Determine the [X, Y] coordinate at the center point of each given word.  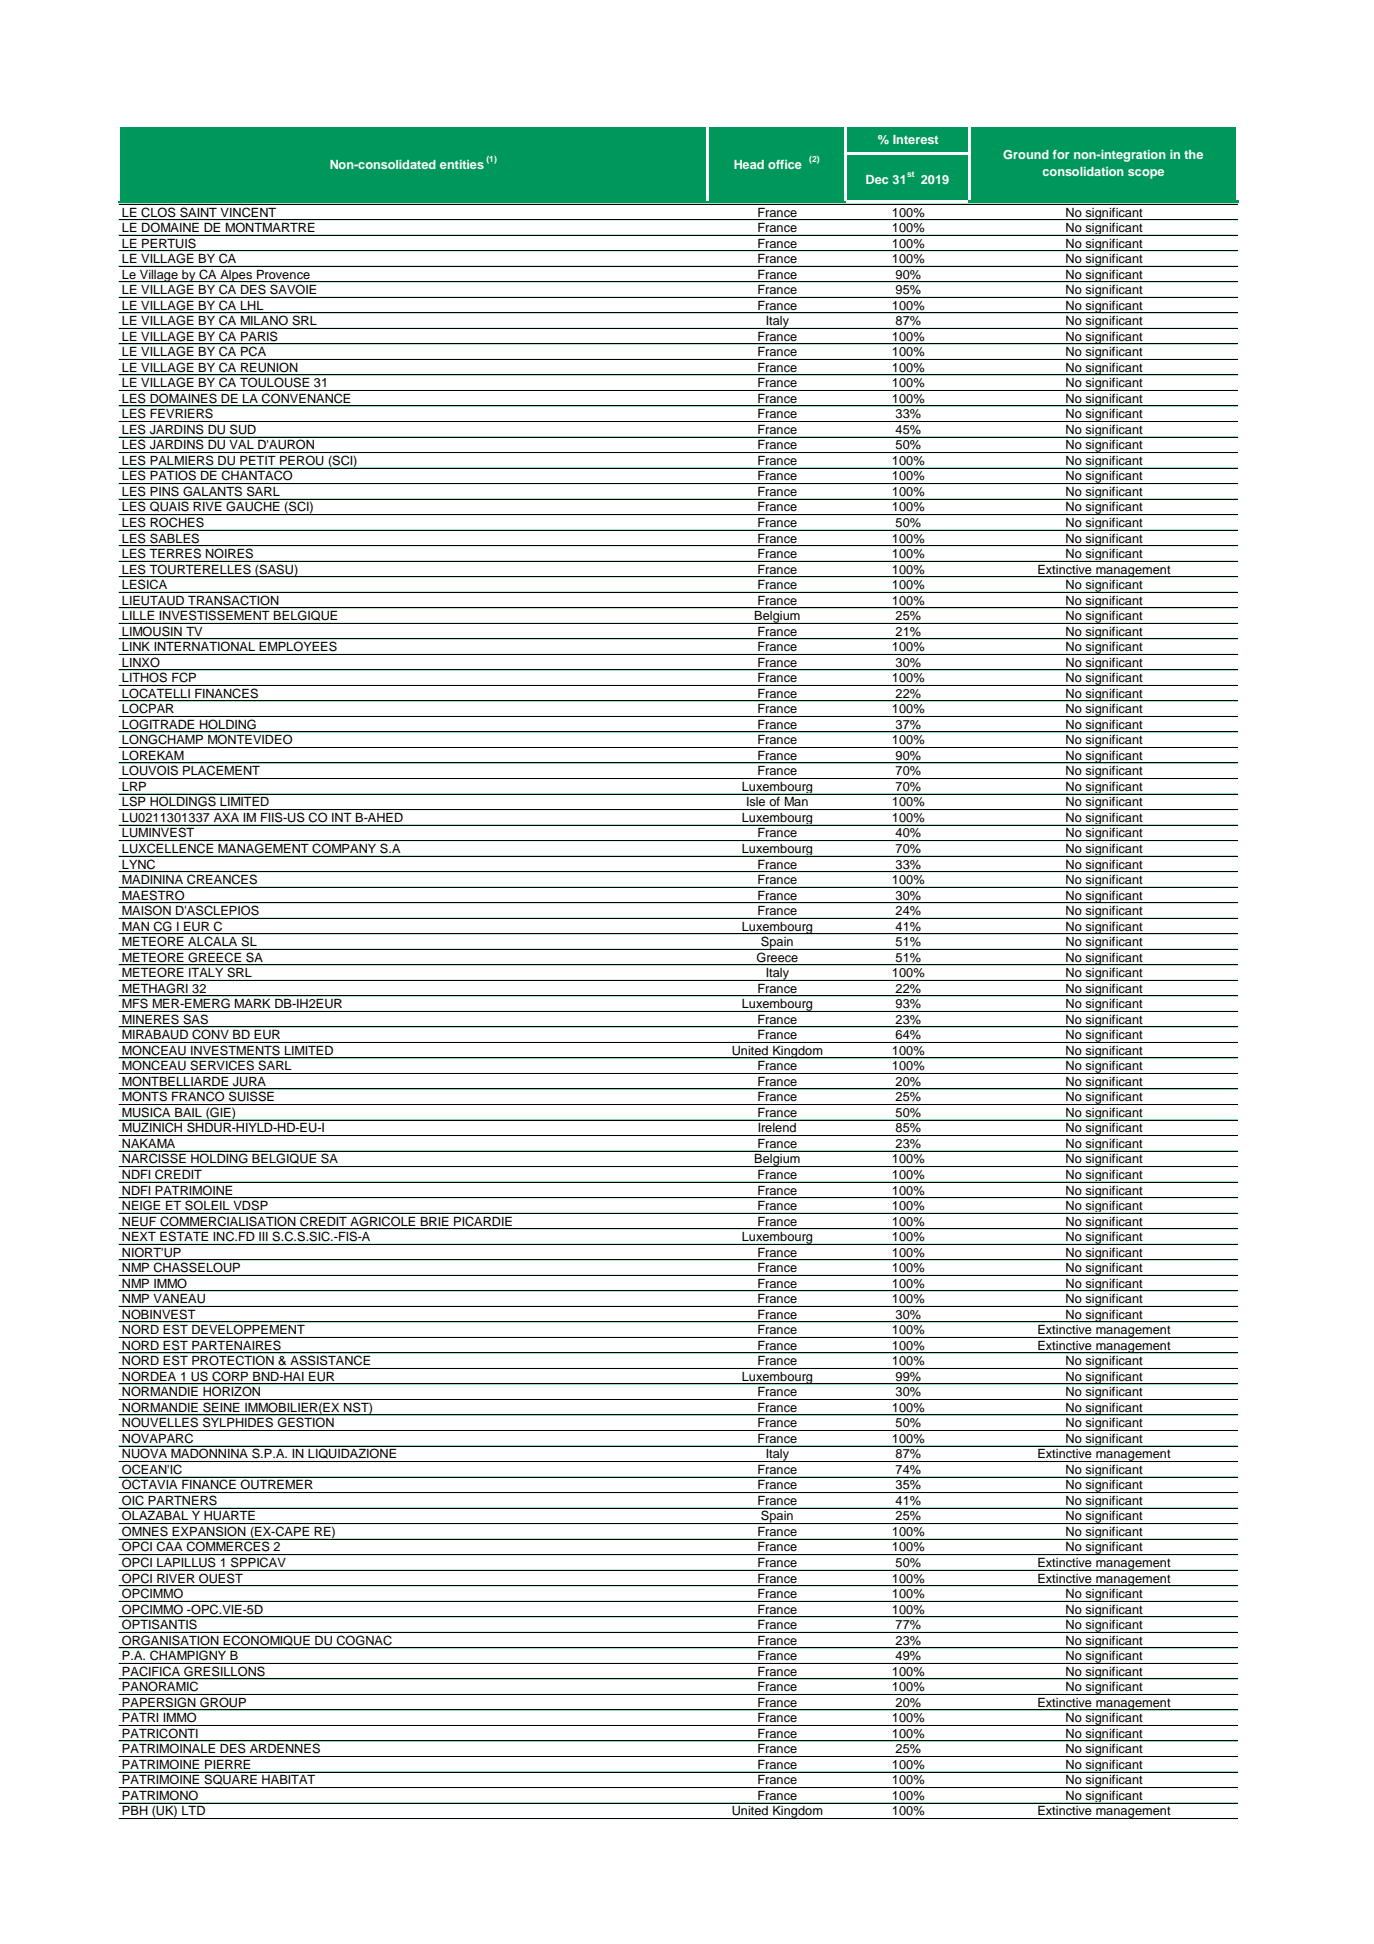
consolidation [1083, 171]
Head [749, 164]
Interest [915, 139]
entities [462, 164]
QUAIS [169, 508]
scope [1146, 174]
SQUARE [230, 1780]
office [785, 164]
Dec [877, 179]
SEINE [221, 1408]
